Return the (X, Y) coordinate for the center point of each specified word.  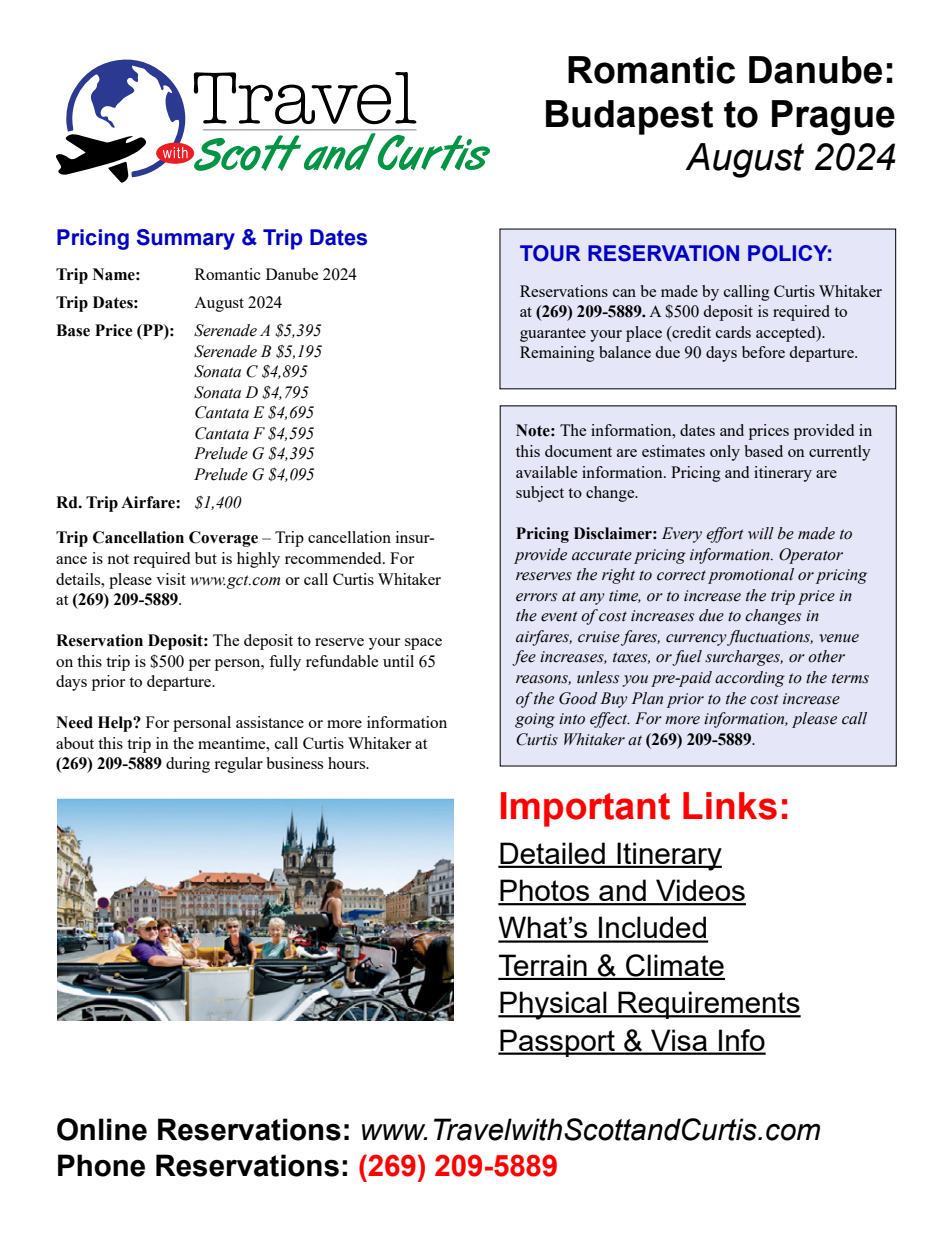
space (423, 644)
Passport (557, 1043)
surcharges (744, 658)
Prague (833, 117)
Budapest (629, 117)
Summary (186, 239)
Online (102, 1129)
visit (171, 579)
